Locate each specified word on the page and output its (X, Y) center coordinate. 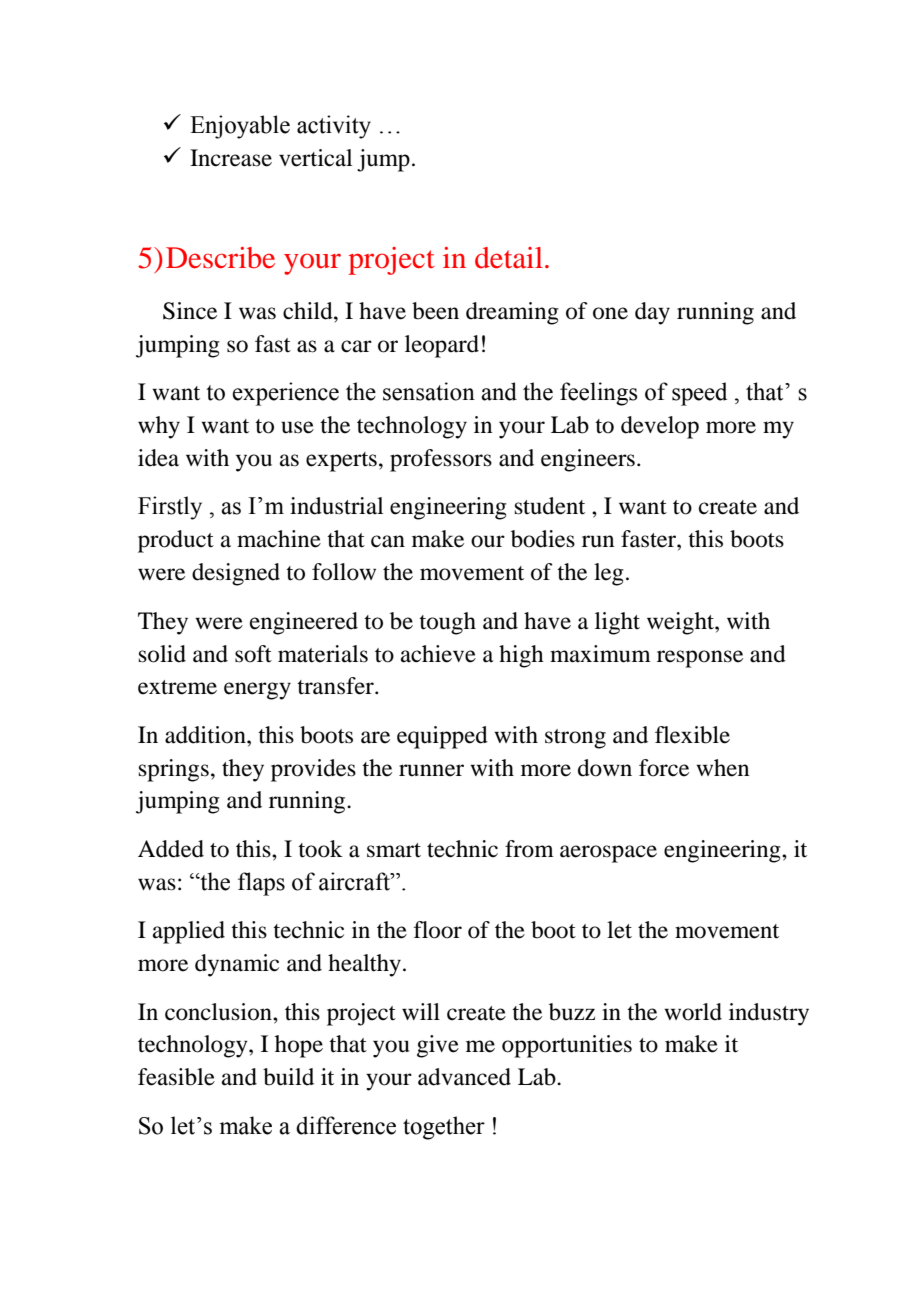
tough (447, 623)
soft (253, 654)
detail (509, 258)
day (652, 313)
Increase (231, 158)
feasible (176, 1077)
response (700, 659)
